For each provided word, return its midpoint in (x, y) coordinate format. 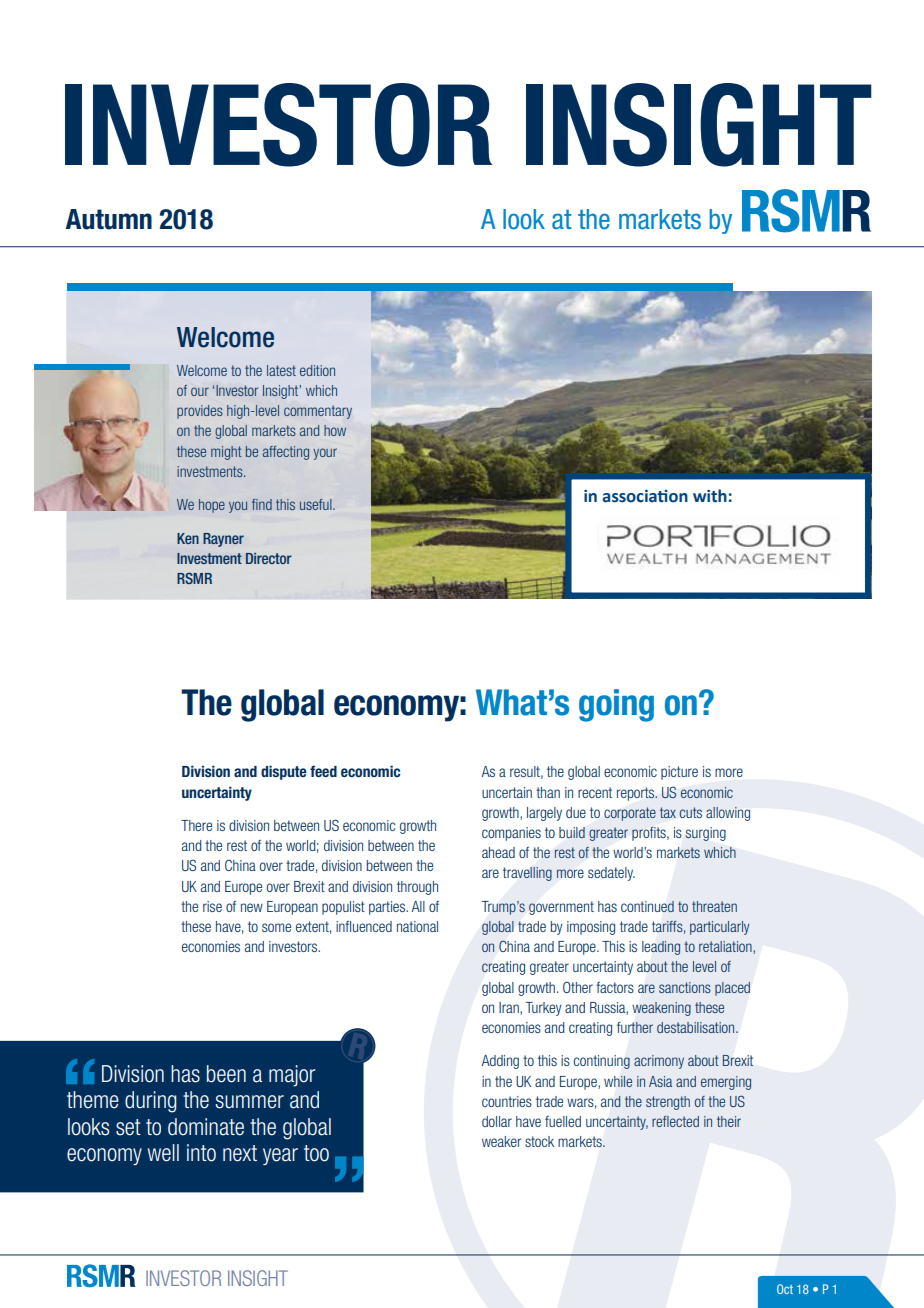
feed (323, 771)
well (163, 1153)
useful (317, 504)
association (645, 496)
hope (212, 506)
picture (679, 773)
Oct (785, 1289)
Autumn (108, 219)
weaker (501, 1141)
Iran (510, 1008)
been (226, 1074)
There (196, 825)
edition (317, 370)
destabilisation (697, 1027)
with (710, 496)
